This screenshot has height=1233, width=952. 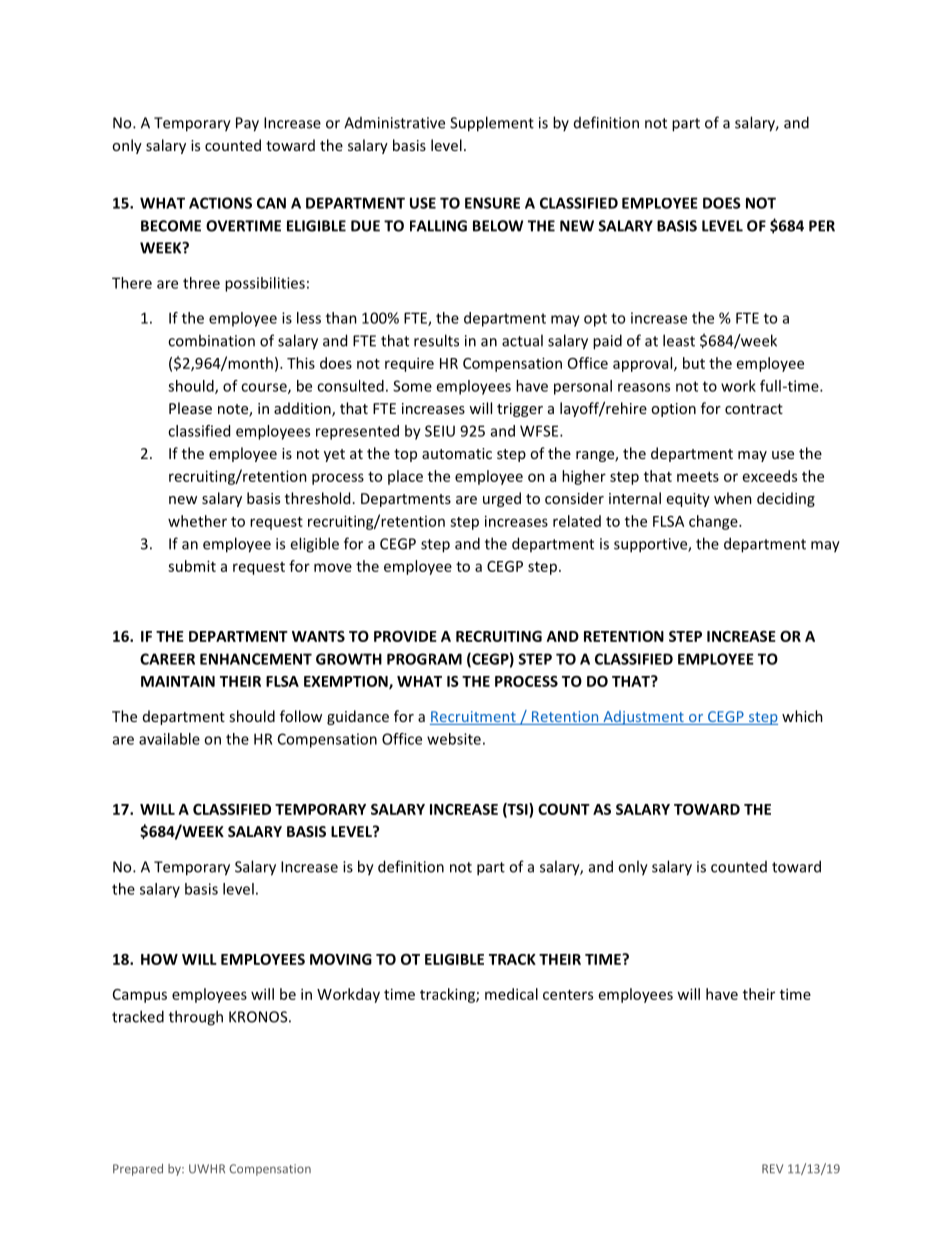 I want to click on SEIU, so click(x=440, y=431).
